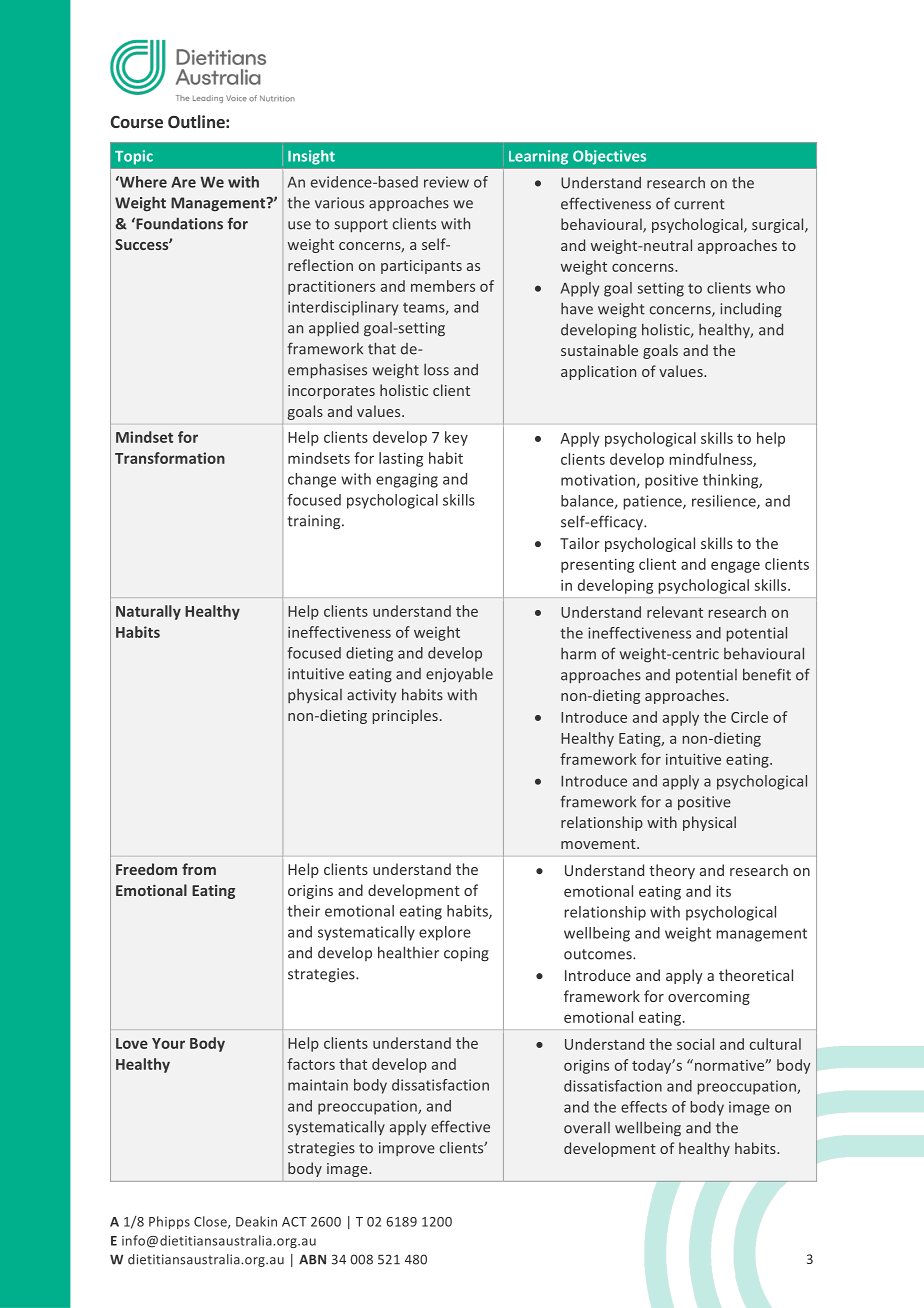  What do you see at coordinates (170, 458) in the screenshot?
I see `Transformation` at bounding box center [170, 458].
